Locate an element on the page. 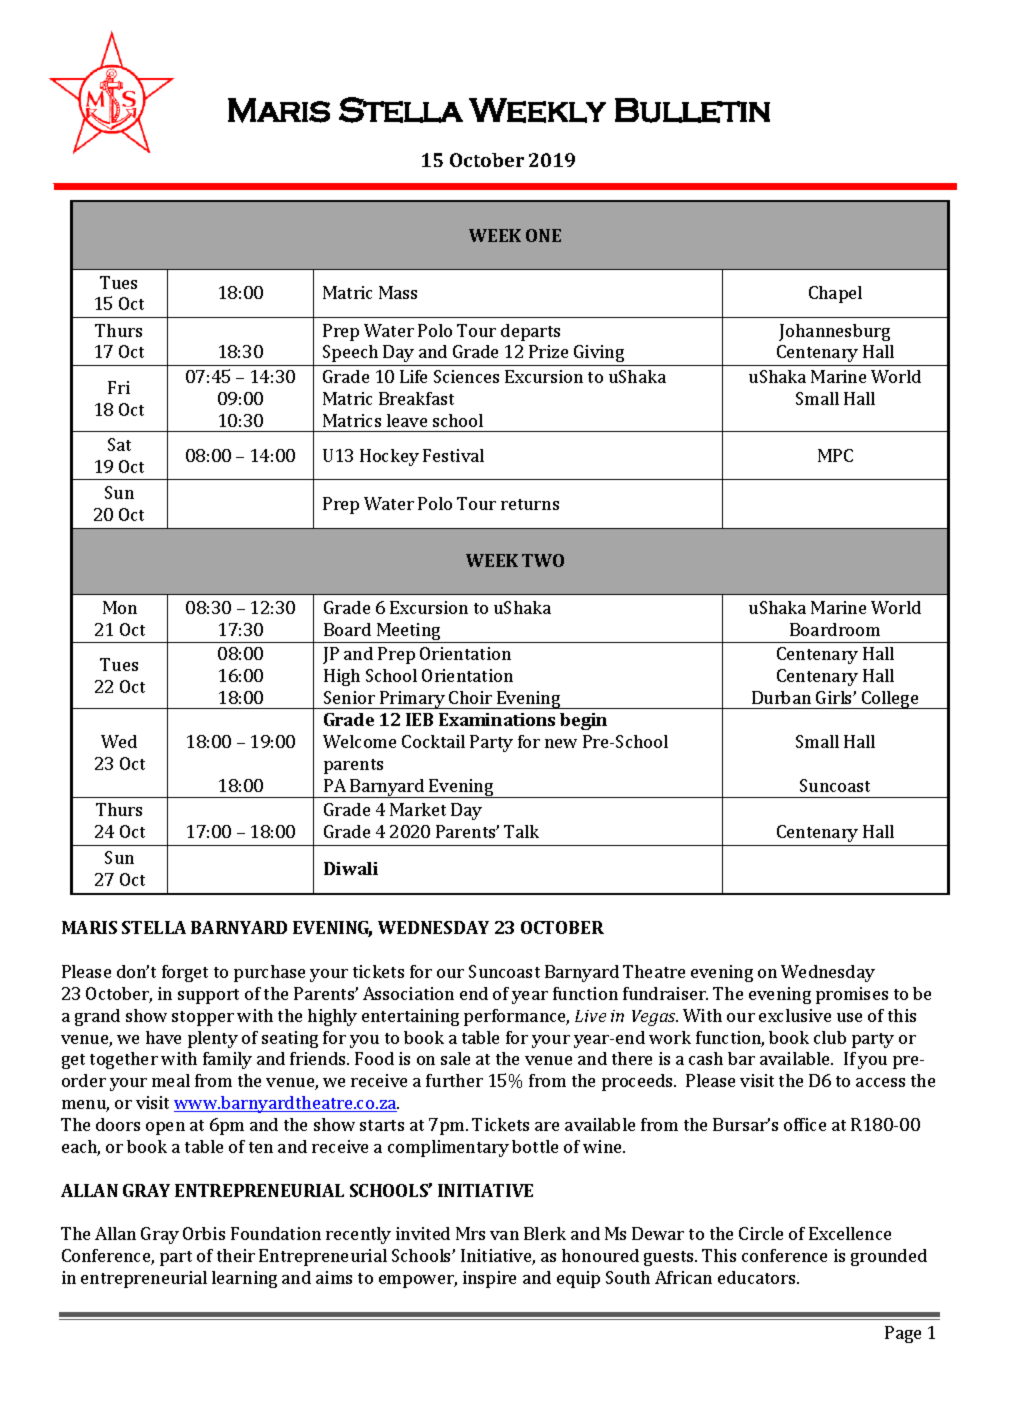  stopper is located at coordinates (203, 1018).
